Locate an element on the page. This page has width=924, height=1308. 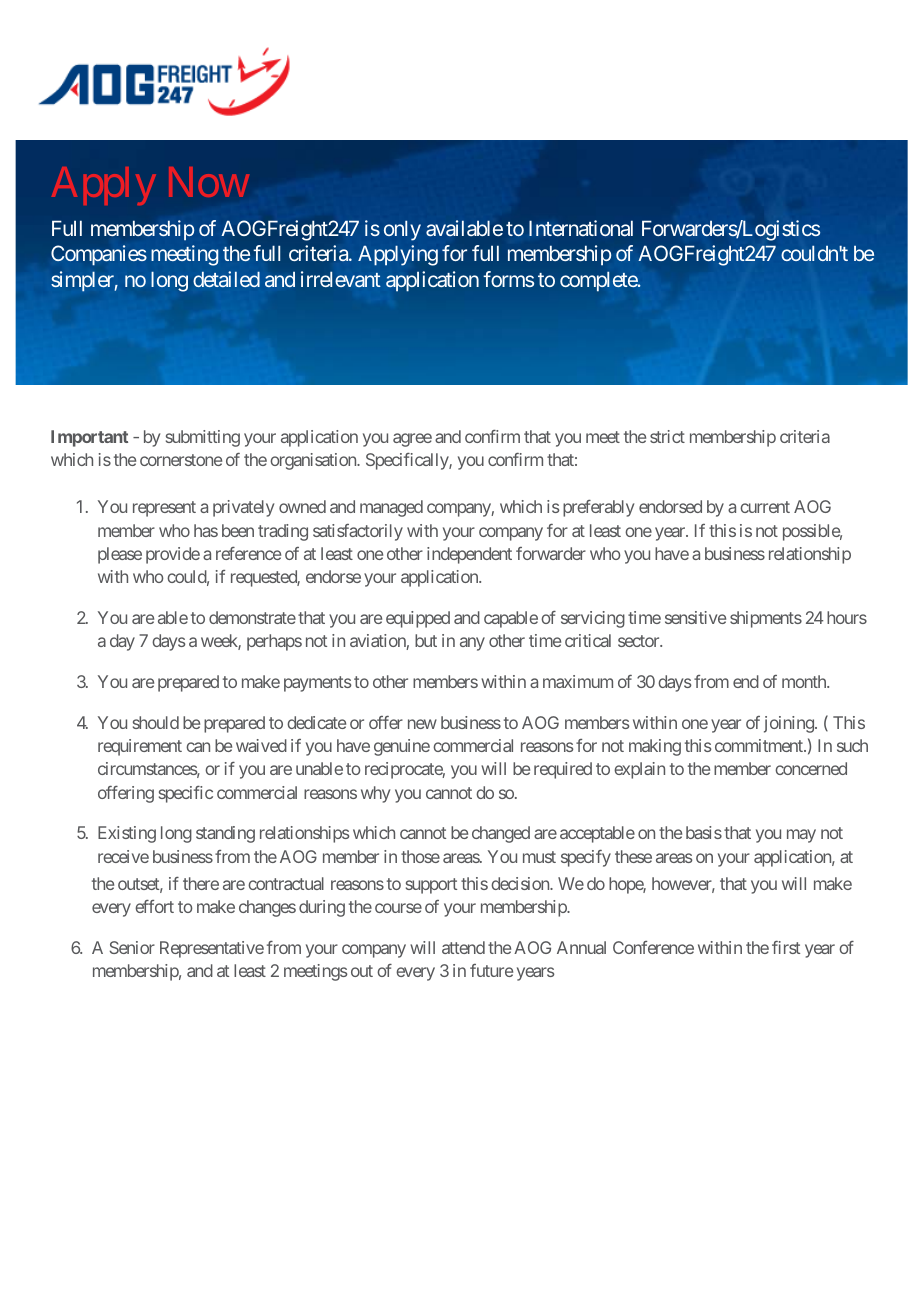
International is located at coordinates (581, 228).
